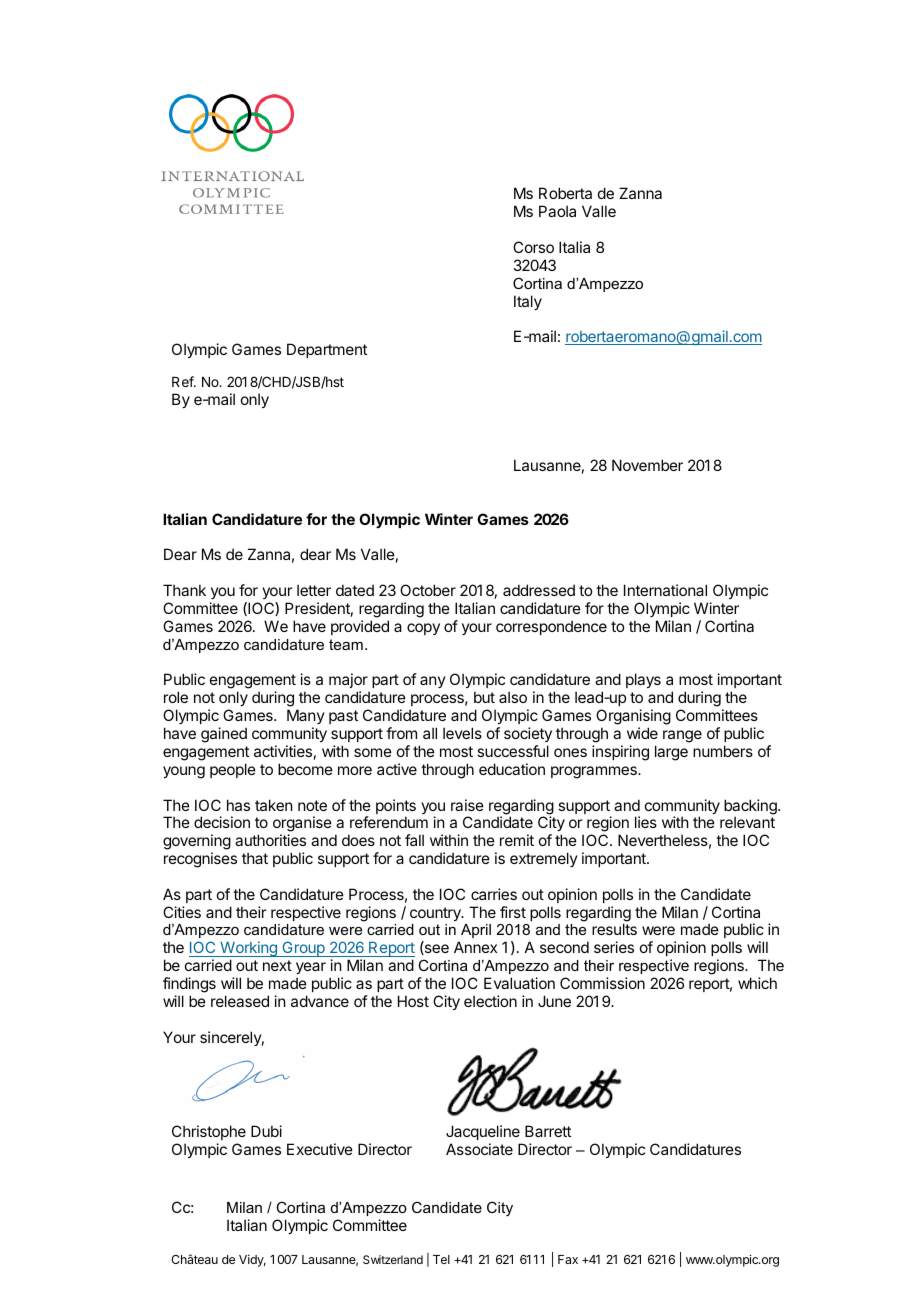 The image size is (924, 1308). What do you see at coordinates (557, 211) in the page?
I see `Paola` at bounding box center [557, 211].
